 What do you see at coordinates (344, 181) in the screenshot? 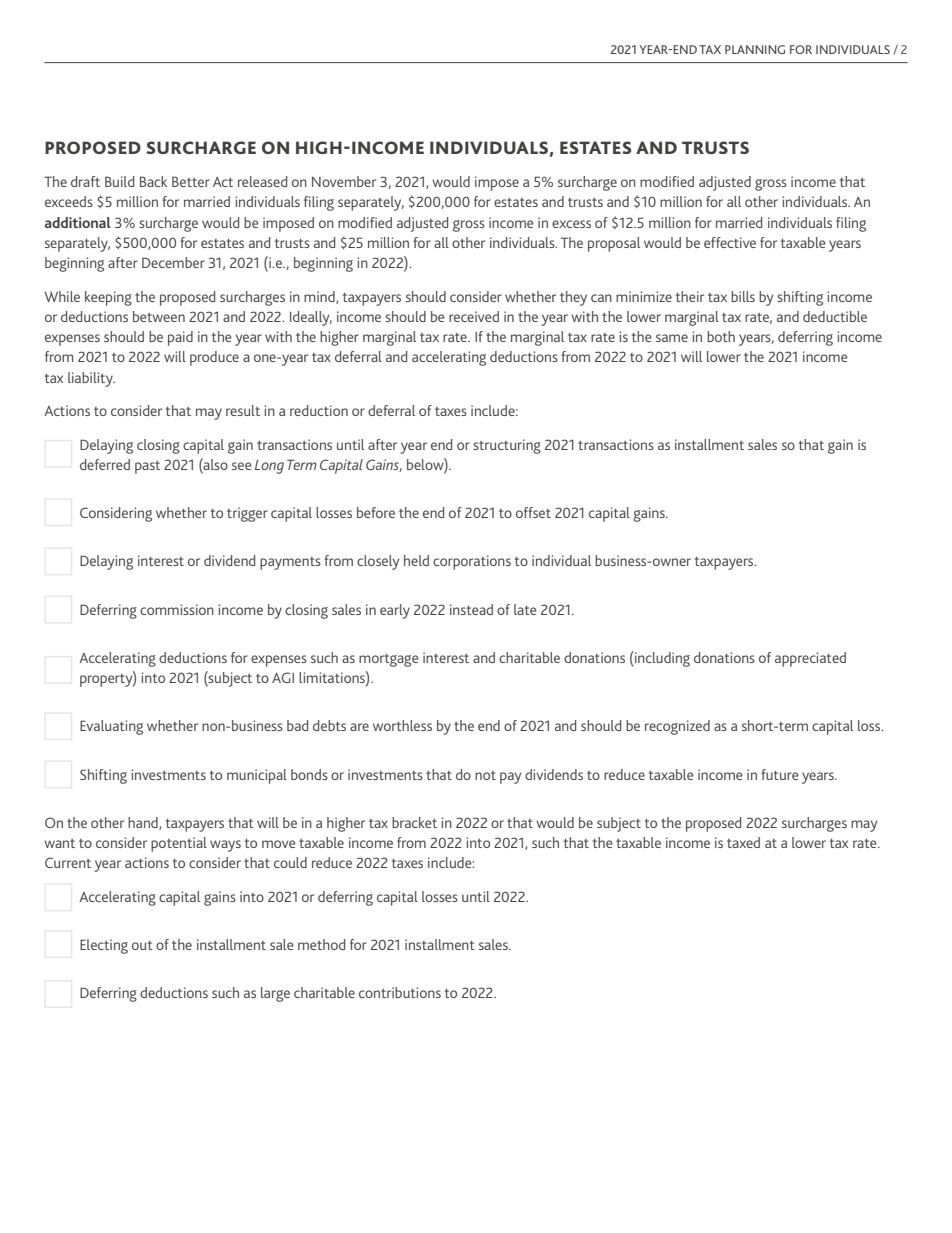
I see `November` at bounding box center [344, 181].
